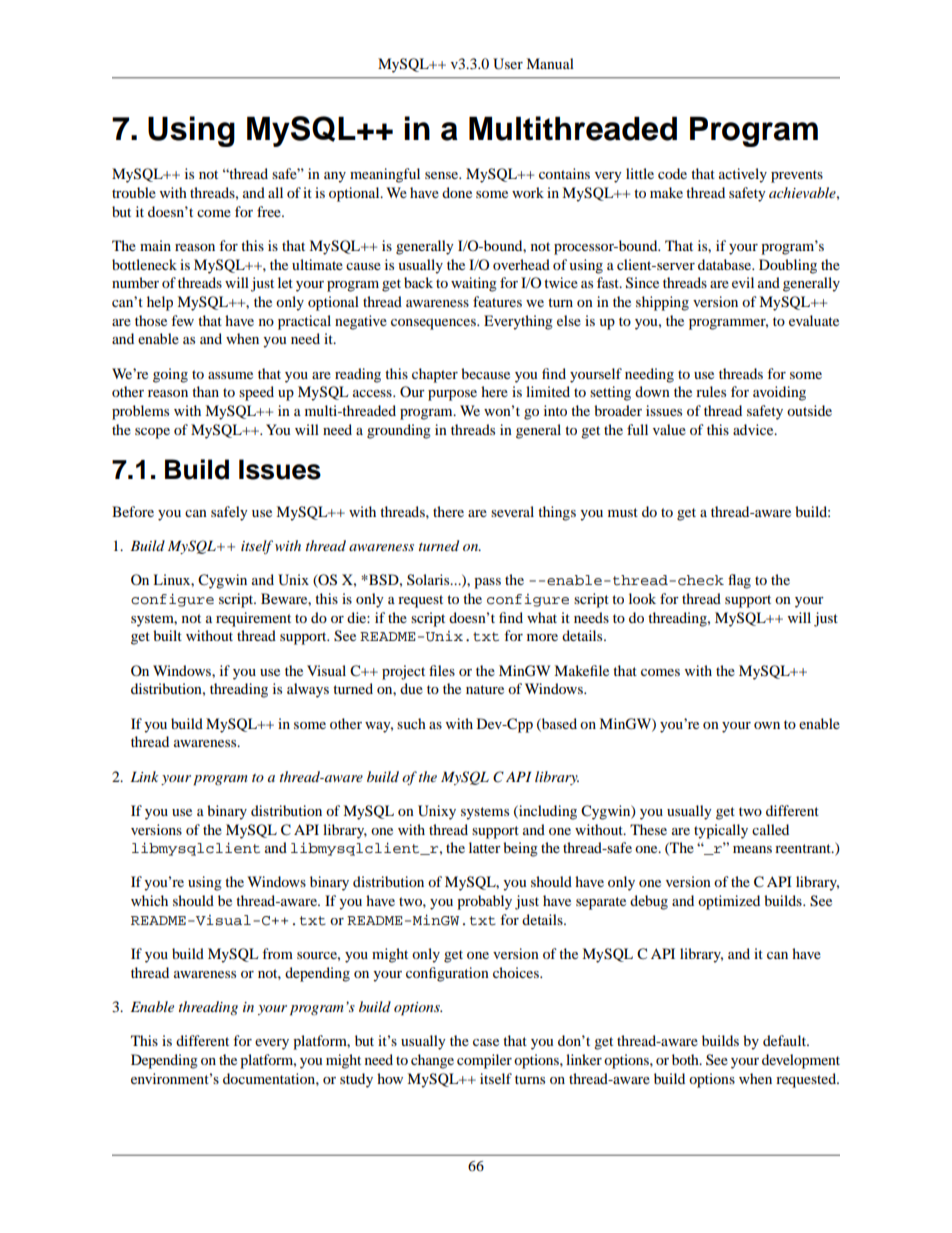  I want to click on actively, so click(743, 175).
